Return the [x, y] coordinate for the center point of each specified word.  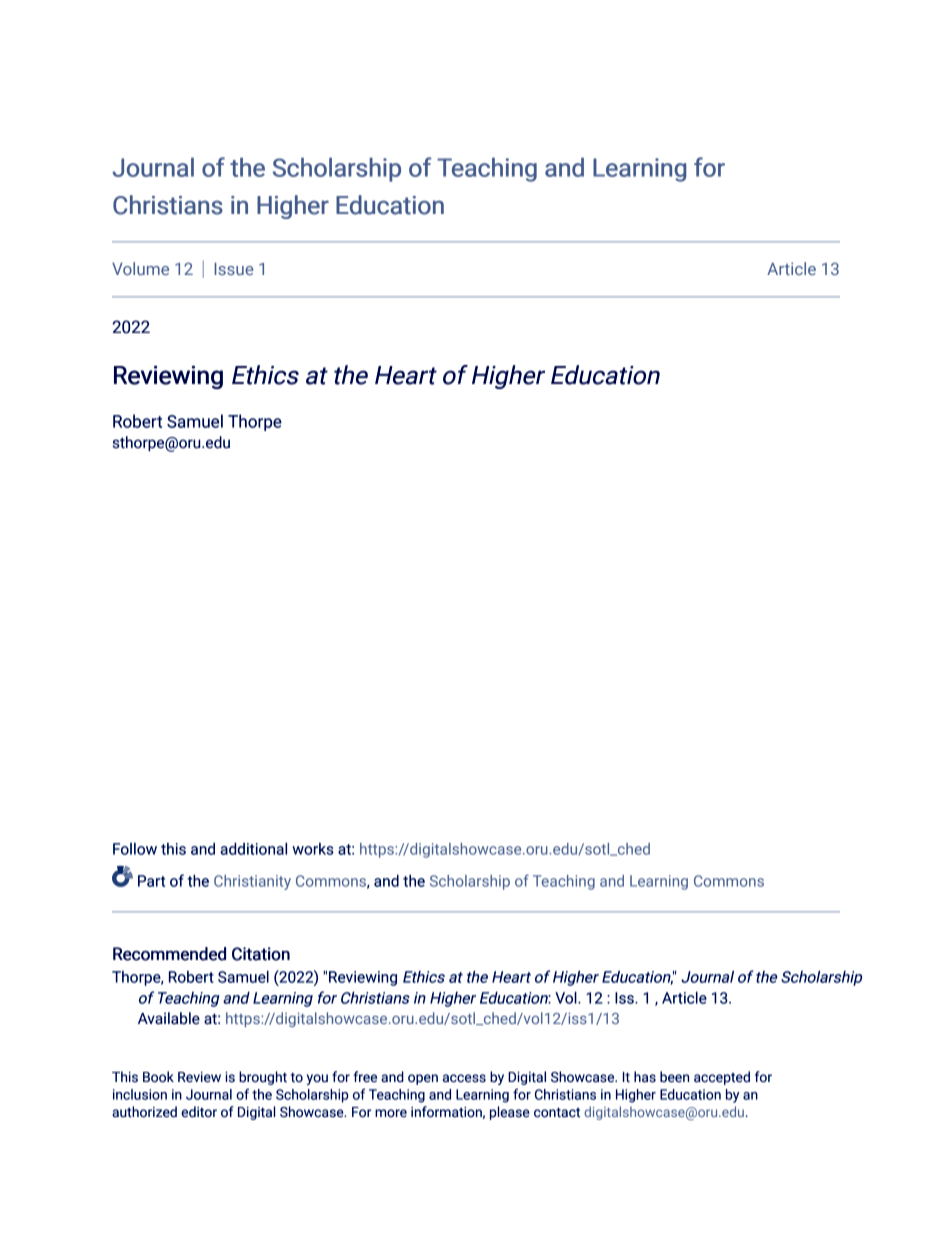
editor [199, 1112]
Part [151, 881]
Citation [261, 954]
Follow [135, 849]
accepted [722, 1078]
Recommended [169, 954]
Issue [234, 268]
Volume [140, 268]
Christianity [252, 882]
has [645, 1077]
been [674, 1077]
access [464, 1078]
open [423, 1079]
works [313, 849]
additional [253, 848]
